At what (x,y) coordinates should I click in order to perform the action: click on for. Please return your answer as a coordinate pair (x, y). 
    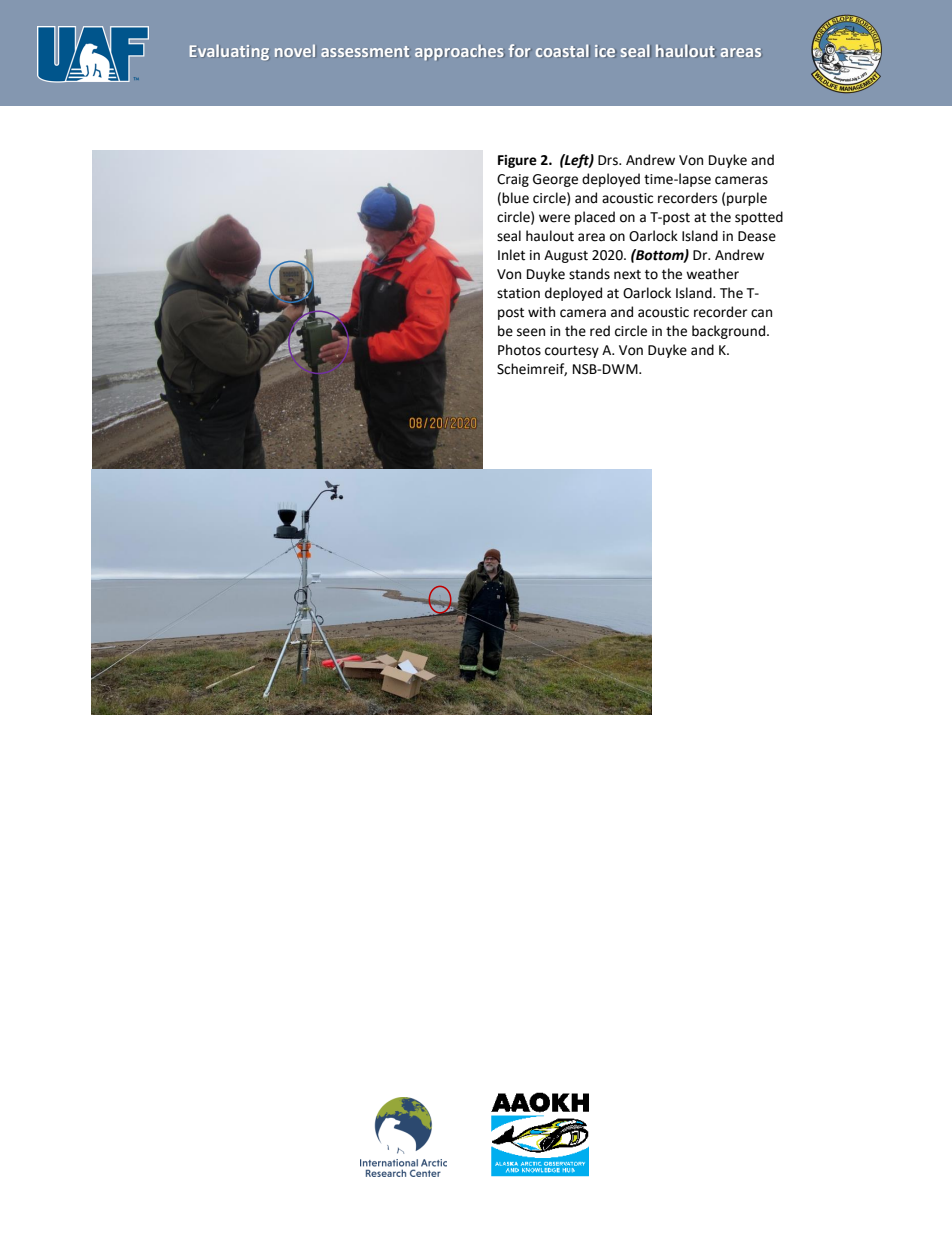
    Looking at the image, I should click on (519, 50).
